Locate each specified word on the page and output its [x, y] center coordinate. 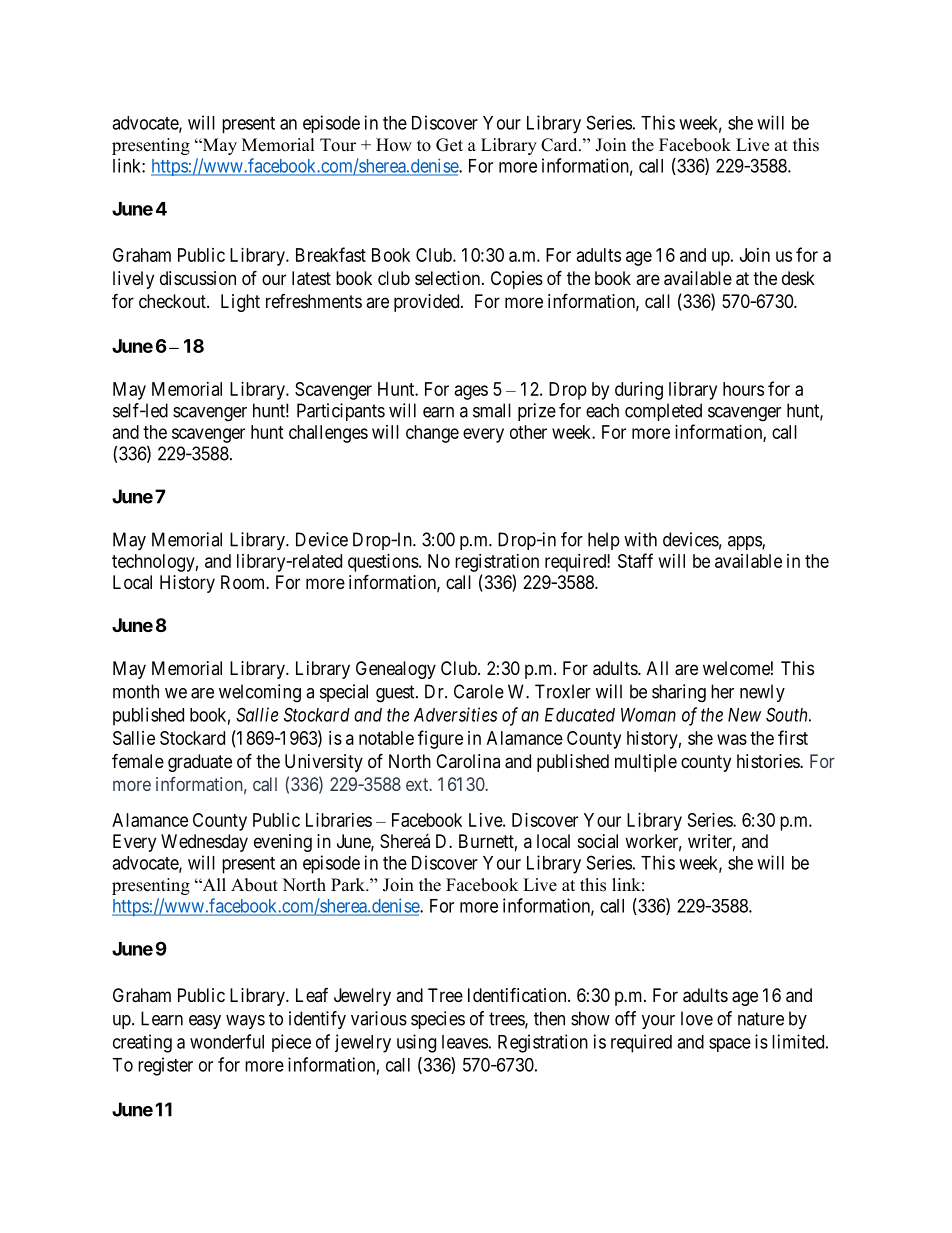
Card [560, 145]
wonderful [227, 1041]
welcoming [260, 693]
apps [745, 543]
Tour [338, 145]
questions [383, 563]
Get [449, 145]
